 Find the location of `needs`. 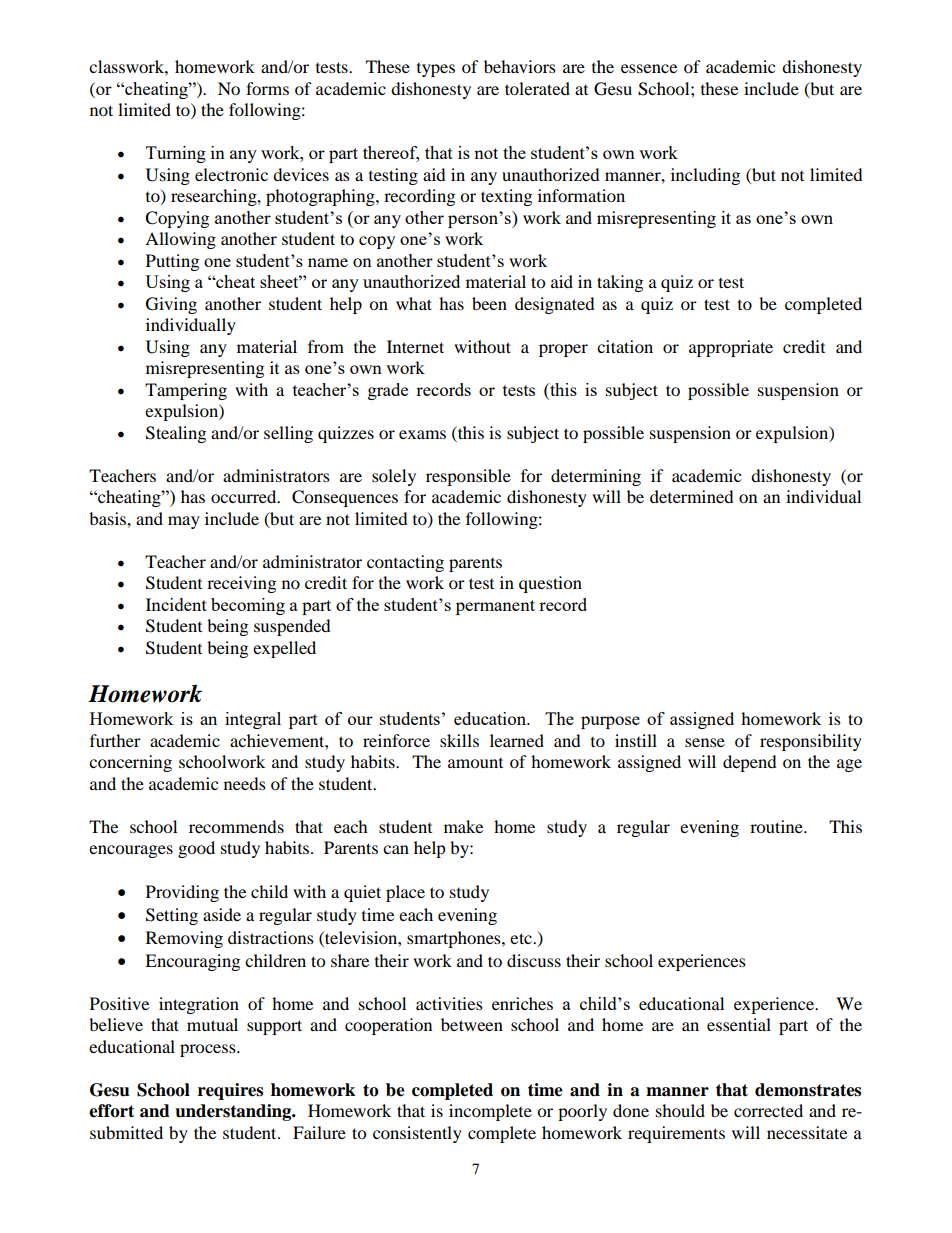

needs is located at coordinates (245, 783).
